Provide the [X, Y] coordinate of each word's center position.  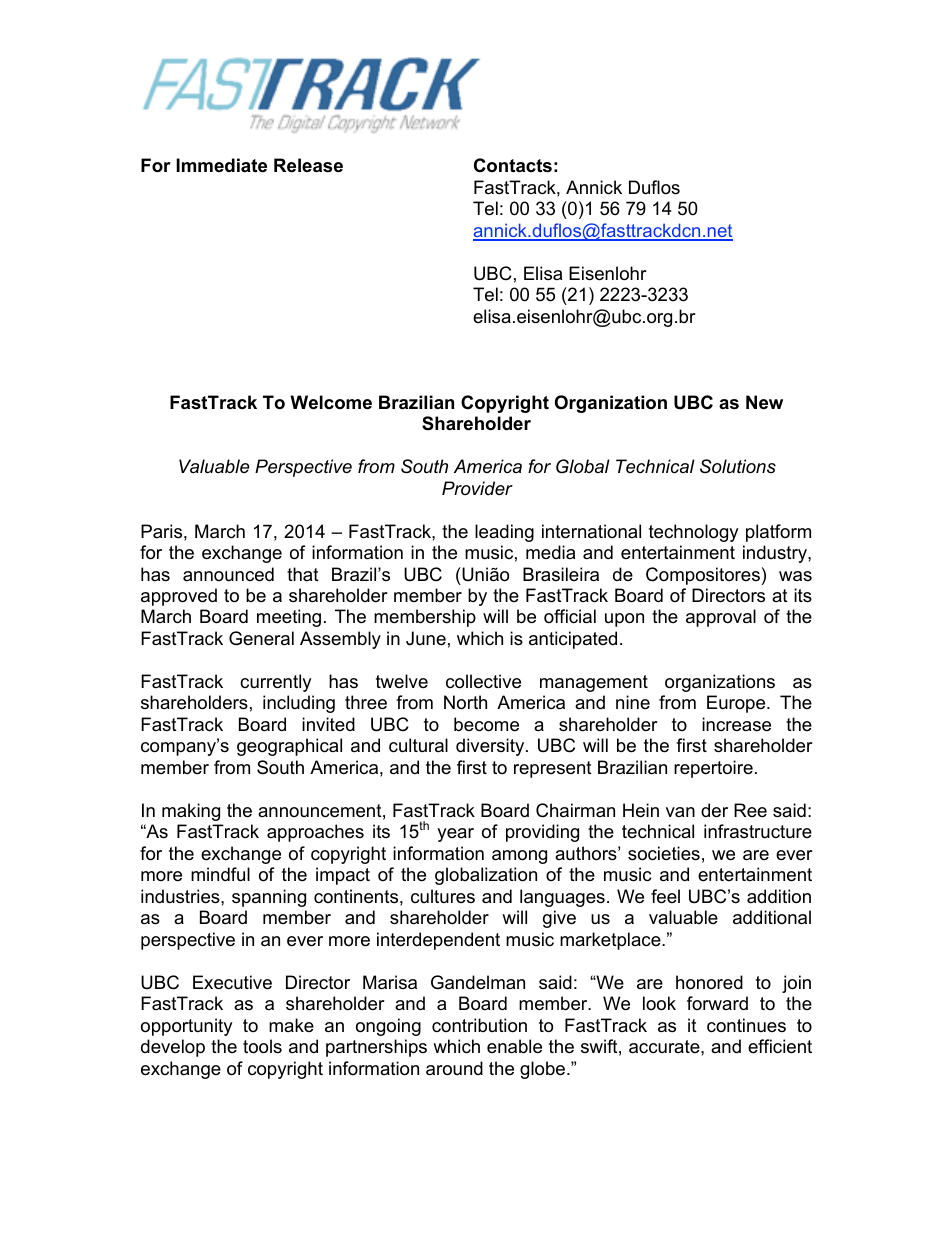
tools [262, 1046]
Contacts [513, 165]
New [764, 402]
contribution [479, 1025]
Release [308, 165]
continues [746, 1025]
